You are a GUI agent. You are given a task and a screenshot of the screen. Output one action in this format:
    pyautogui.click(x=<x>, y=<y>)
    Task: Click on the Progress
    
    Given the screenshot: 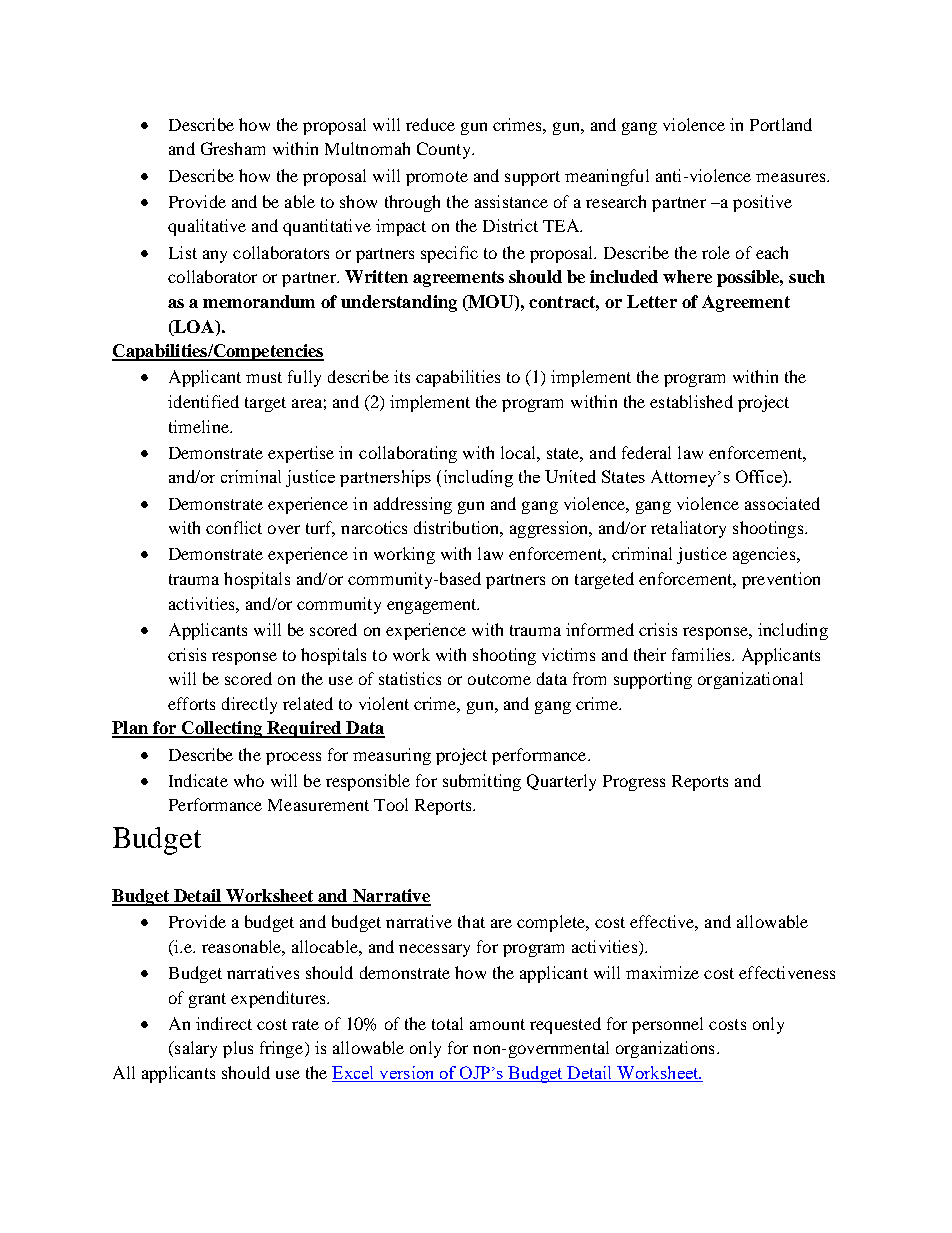 What is the action you would take?
    pyautogui.click(x=634, y=783)
